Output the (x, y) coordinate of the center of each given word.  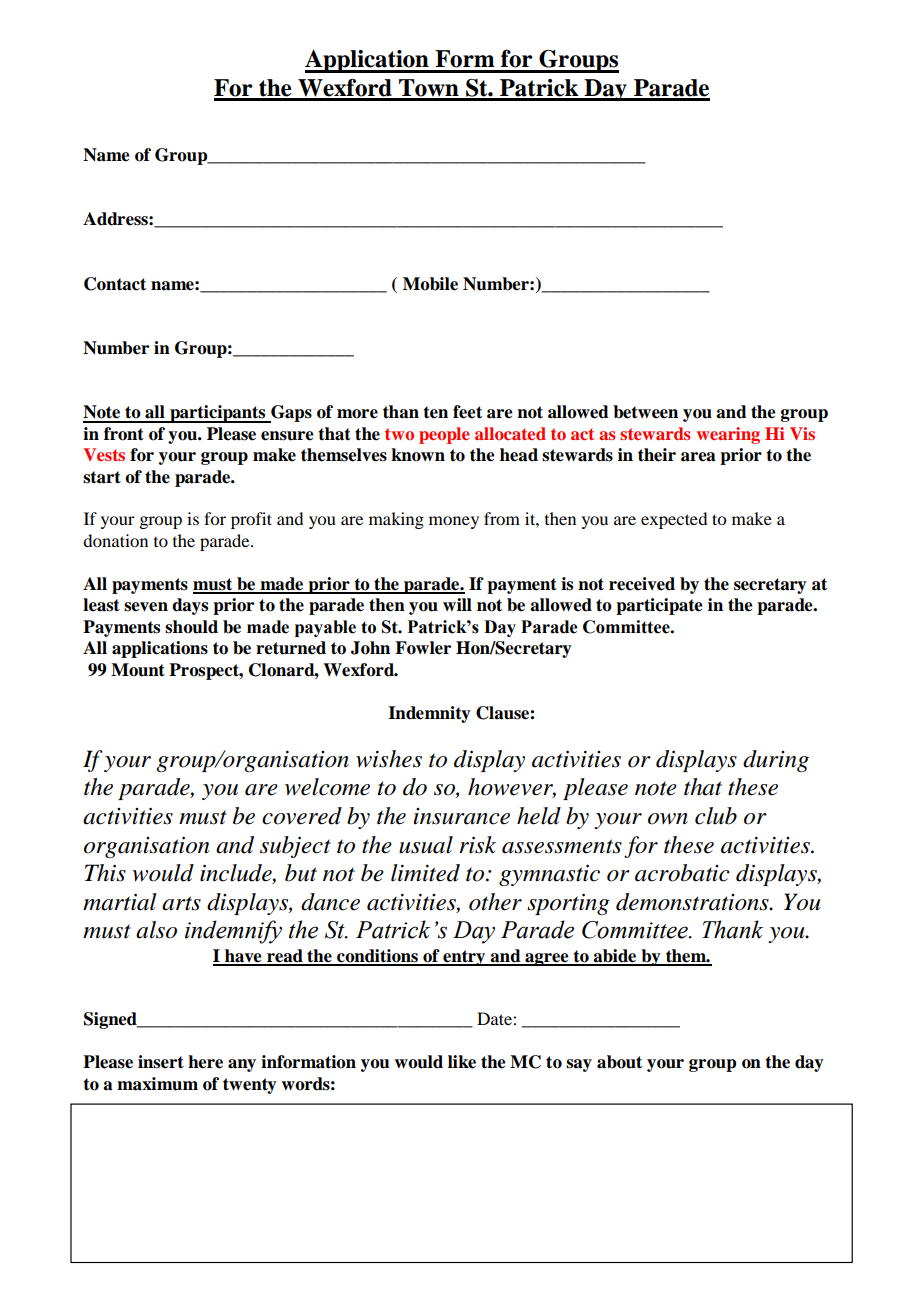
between (645, 412)
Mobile (430, 284)
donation (115, 540)
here (205, 1062)
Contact (115, 284)
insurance (461, 816)
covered (302, 816)
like (462, 1062)
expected (674, 520)
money (454, 522)
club (716, 816)
